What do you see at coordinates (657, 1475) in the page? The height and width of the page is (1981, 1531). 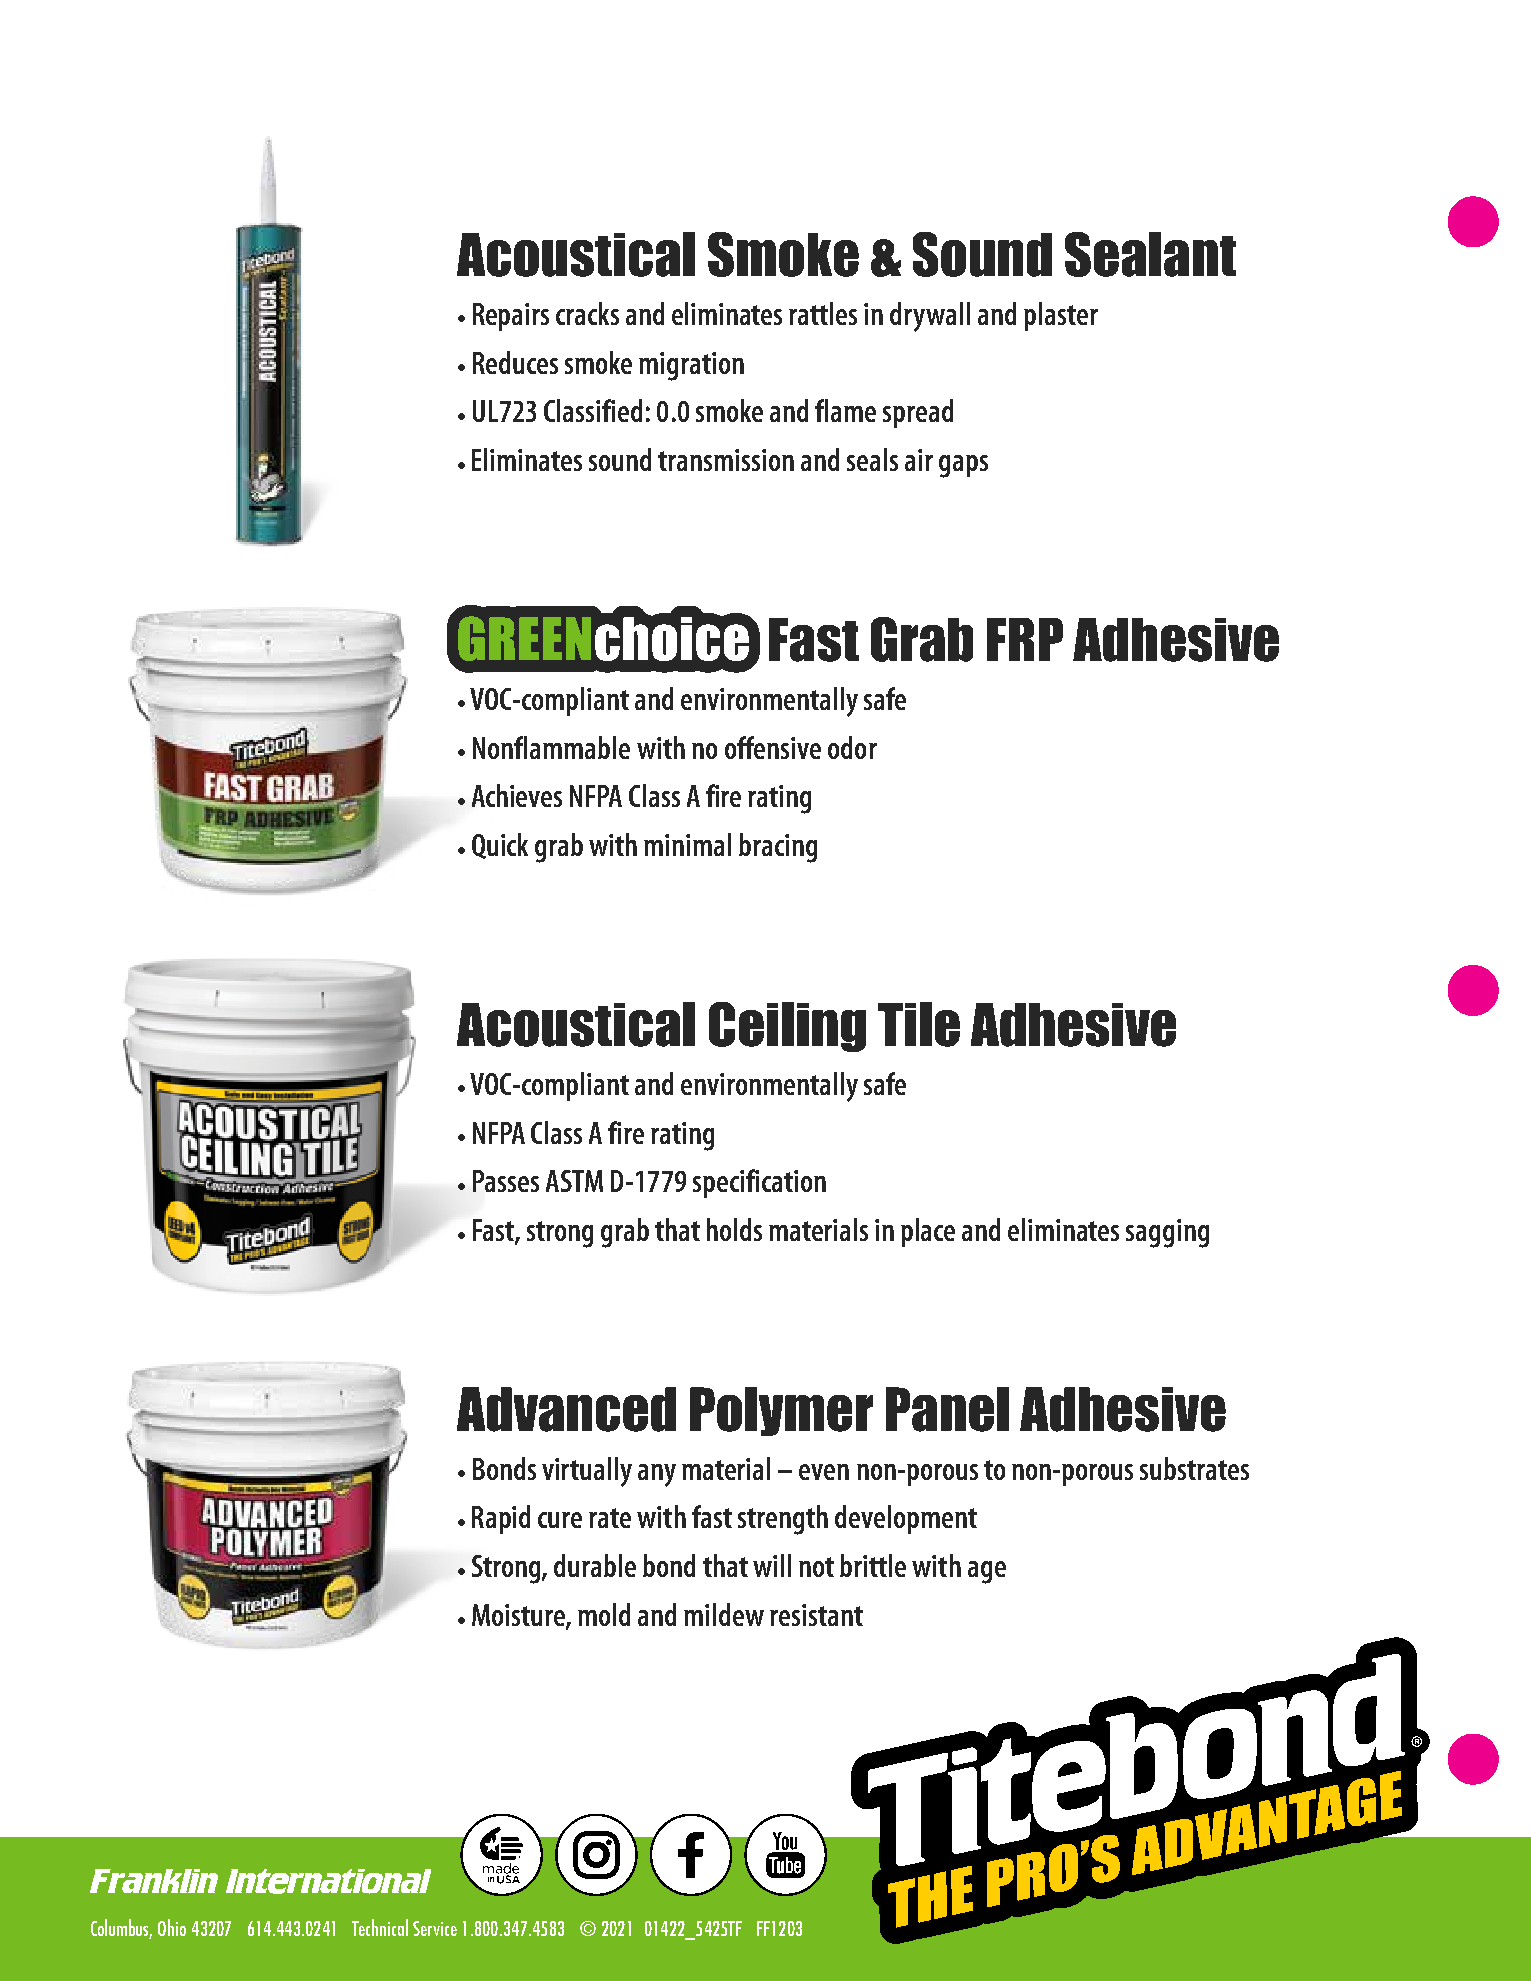 I see `any` at bounding box center [657, 1475].
